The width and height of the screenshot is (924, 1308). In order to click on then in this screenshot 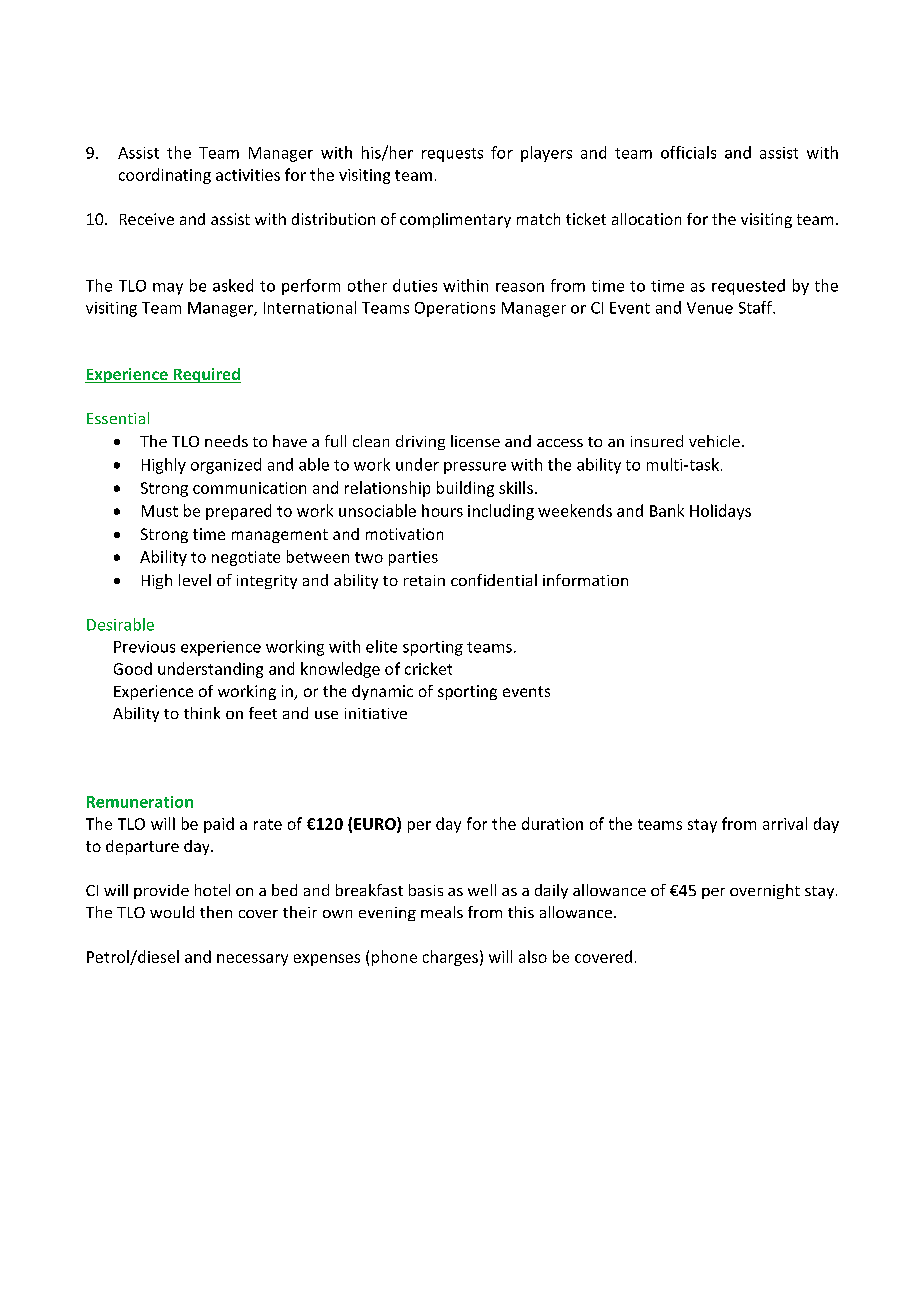, I will do `click(216, 912)`.
